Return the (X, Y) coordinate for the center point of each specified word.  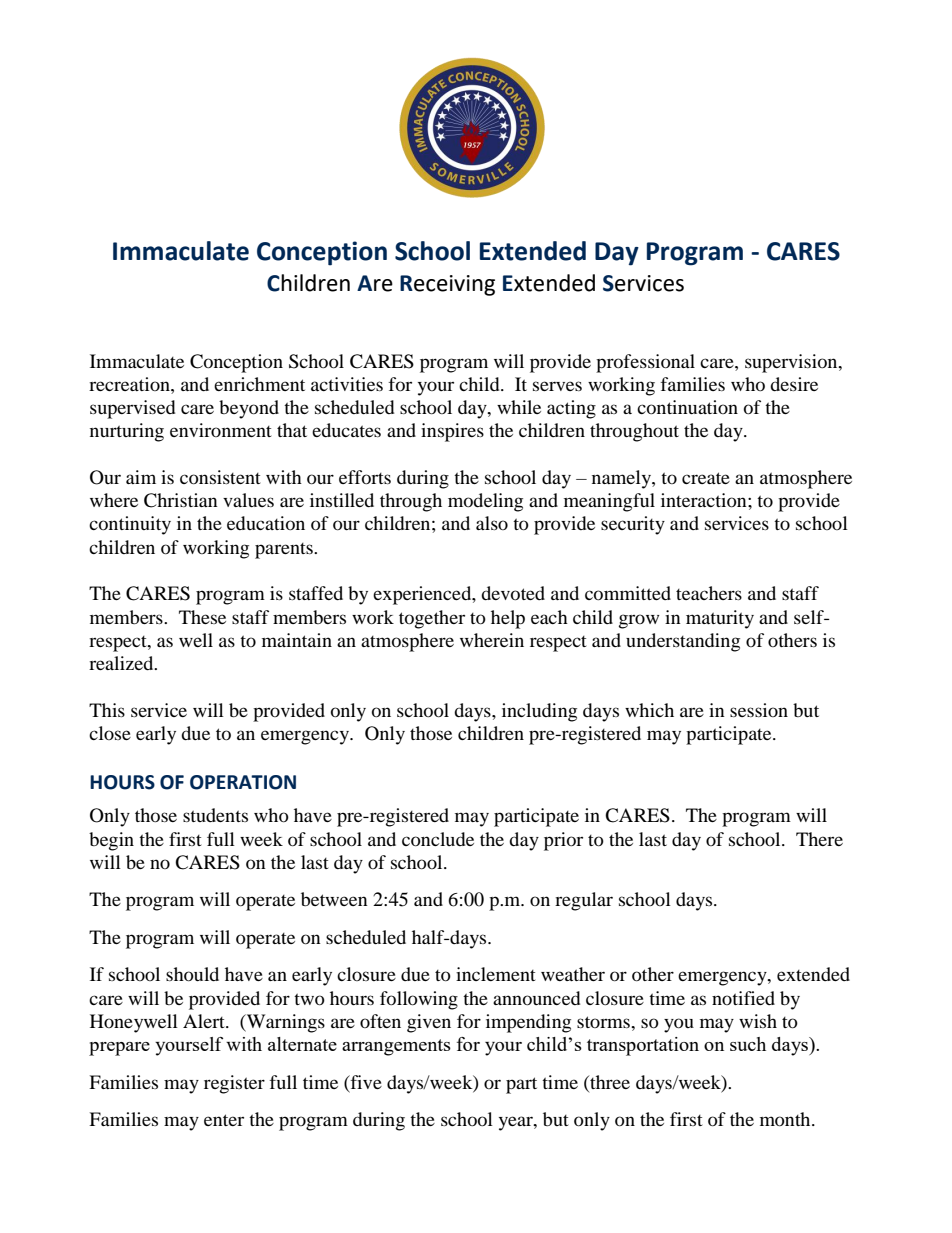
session (759, 710)
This (107, 710)
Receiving (447, 285)
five (365, 1083)
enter (224, 1120)
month (786, 1119)
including (539, 712)
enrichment (259, 384)
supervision (792, 363)
